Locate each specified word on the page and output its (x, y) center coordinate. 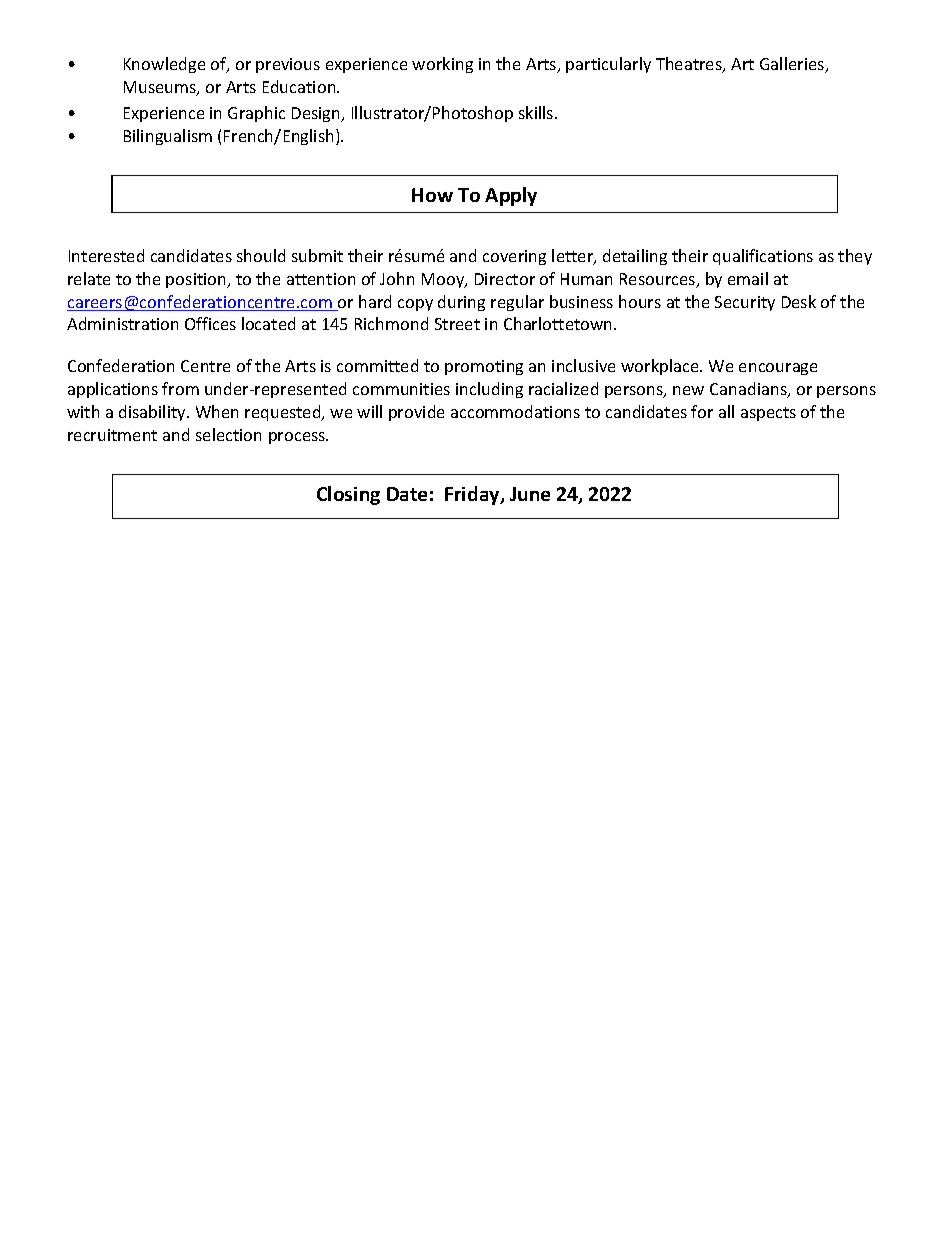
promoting (484, 367)
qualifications (763, 257)
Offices (210, 323)
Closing (348, 495)
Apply (511, 196)
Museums (161, 88)
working (442, 65)
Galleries (793, 65)
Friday (473, 495)
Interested (106, 255)
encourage (778, 369)
